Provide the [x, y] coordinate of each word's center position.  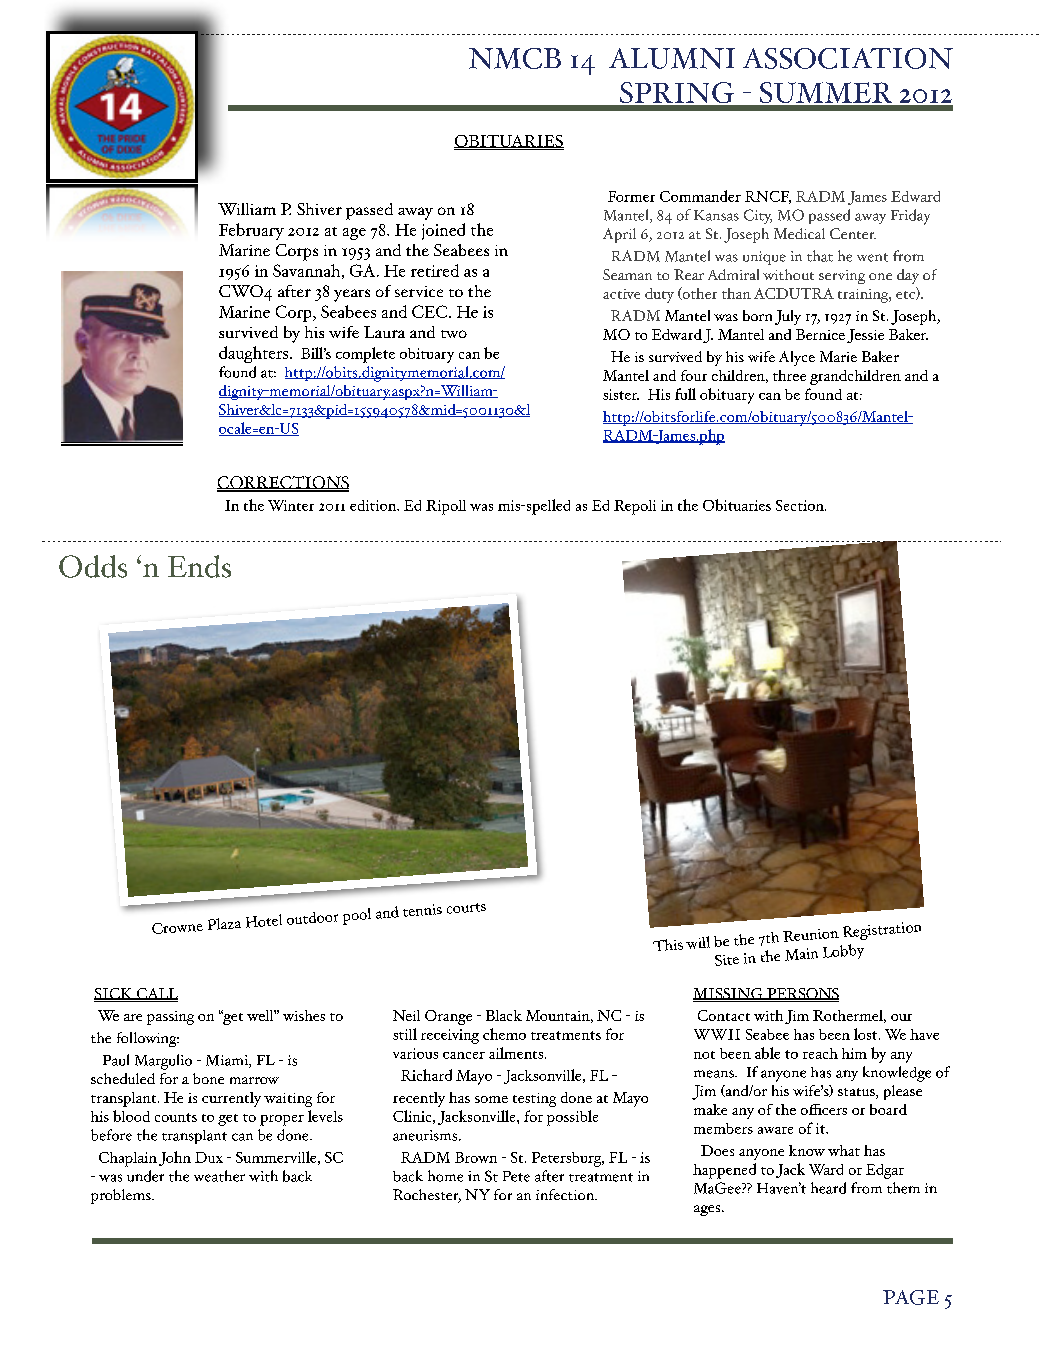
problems [122, 1196]
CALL [156, 994]
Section [801, 505]
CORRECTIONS [283, 483]
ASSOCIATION [848, 58]
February [251, 231]
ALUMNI [672, 58]
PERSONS [802, 994]
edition [374, 505]
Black [504, 1015]
